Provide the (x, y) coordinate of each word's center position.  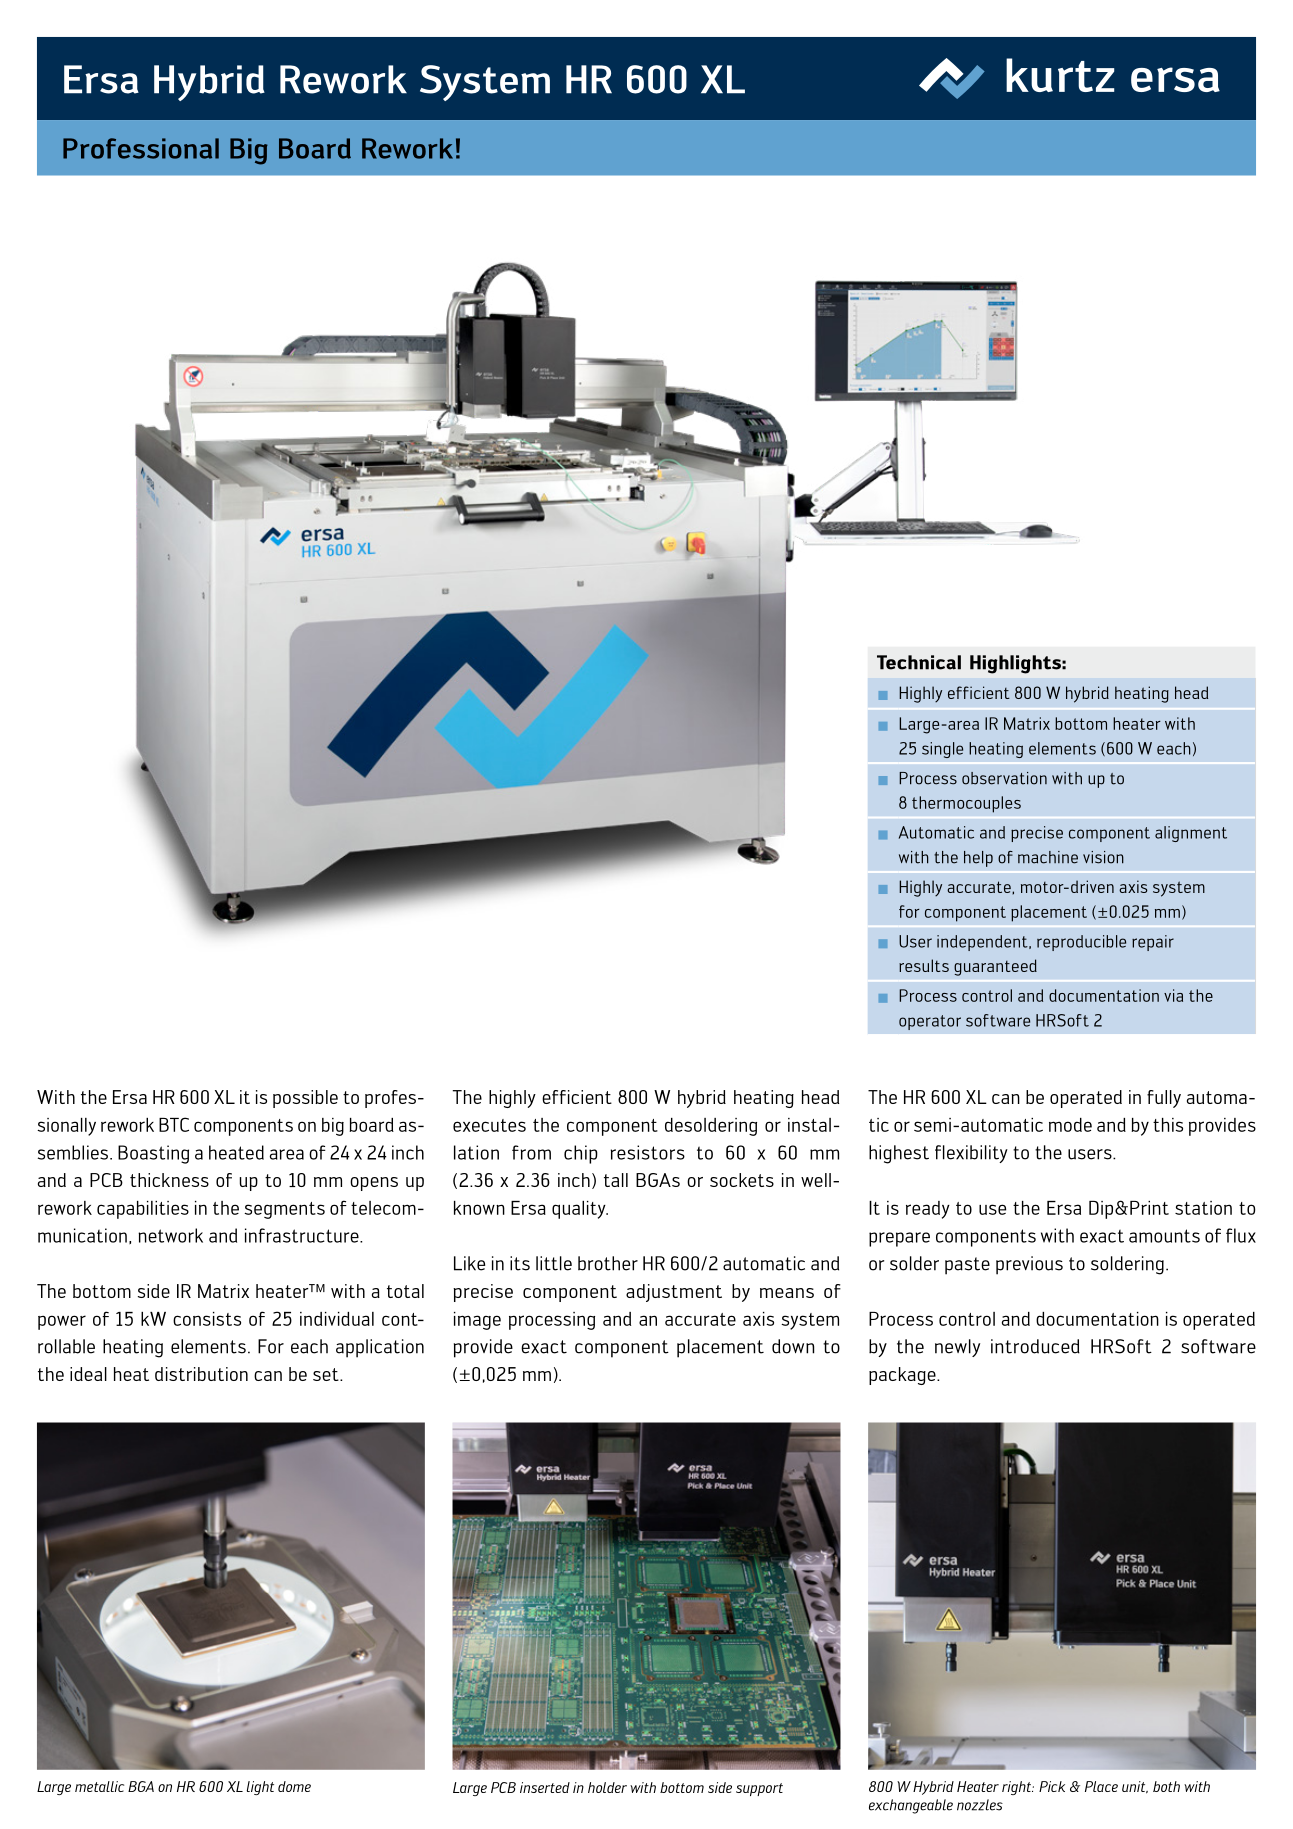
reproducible (1081, 943)
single (942, 750)
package (903, 1376)
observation (1004, 778)
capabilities (143, 1210)
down (793, 1346)
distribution (201, 1374)
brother (608, 1263)
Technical (919, 662)
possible (305, 1099)
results (924, 965)
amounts (1164, 1236)
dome (294, 1786)
